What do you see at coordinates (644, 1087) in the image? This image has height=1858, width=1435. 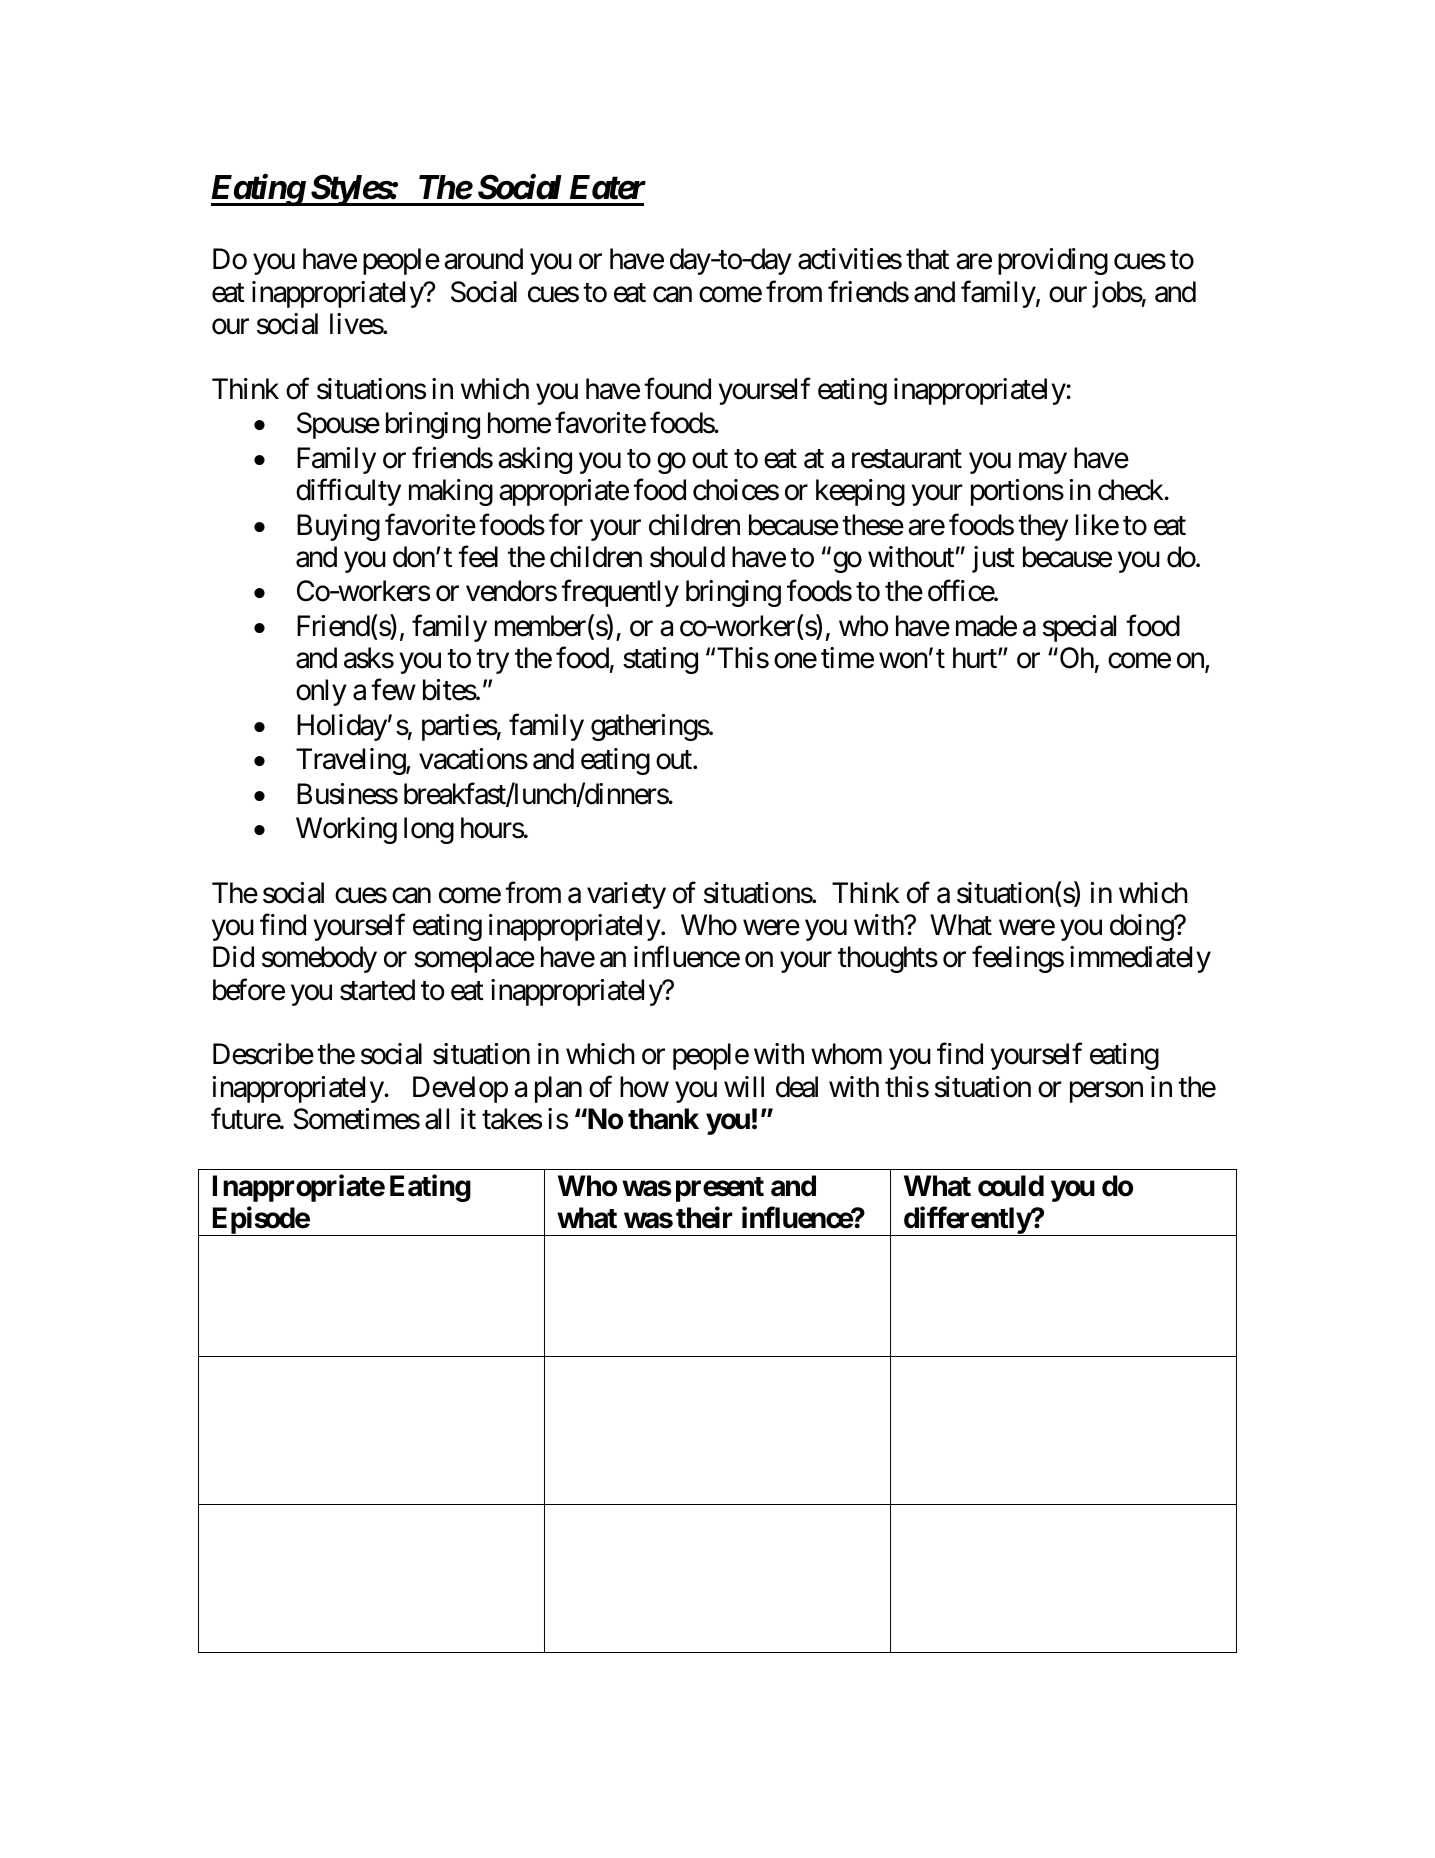 I see `how` at bounding box center [644, 1087].
